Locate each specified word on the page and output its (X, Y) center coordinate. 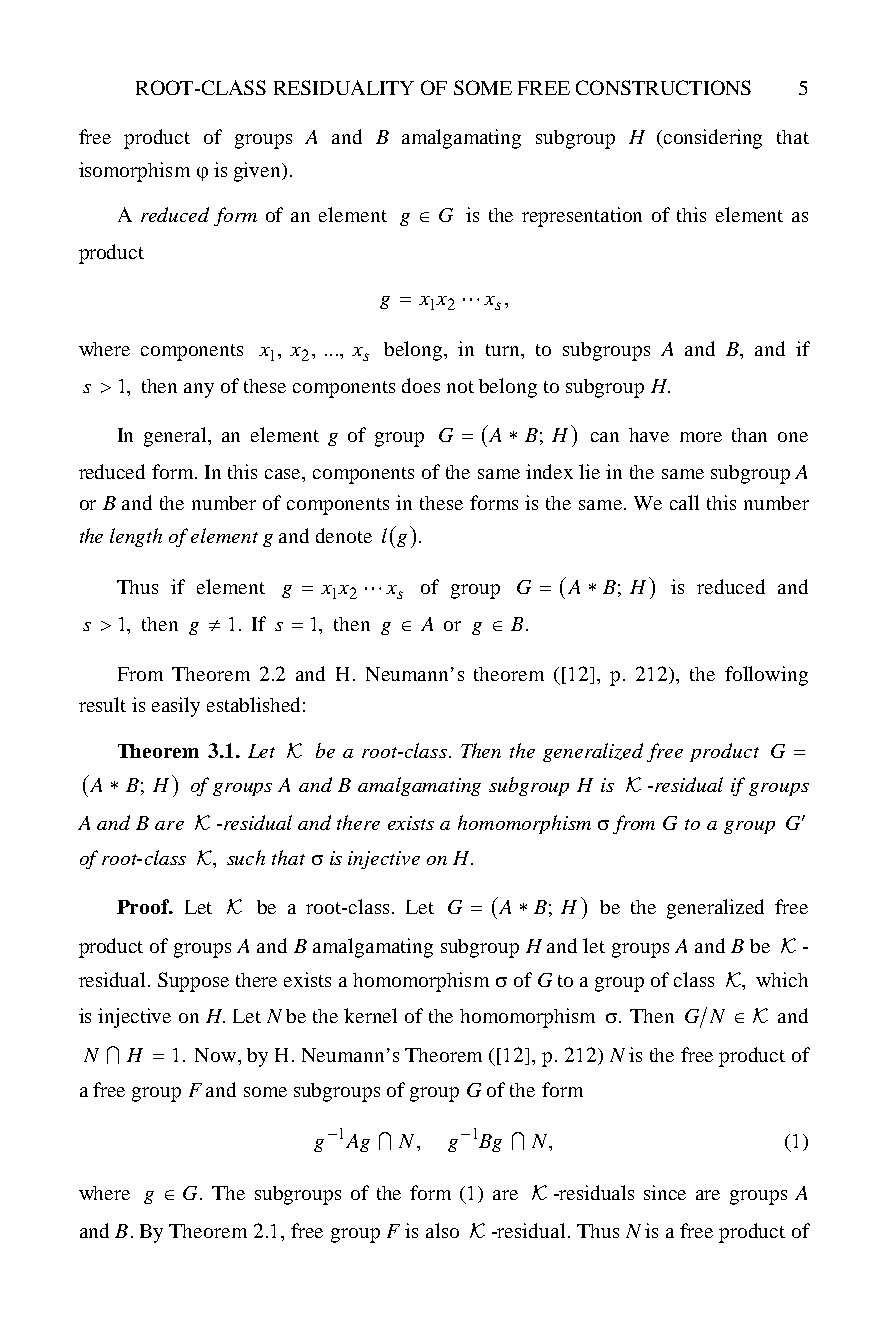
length (136, 537)
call (684, 502)
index (549, 471)
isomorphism (134, 172)
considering (712, 139)
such (246, 857)
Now (217, 1055)
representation (582, 217)
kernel (370, 1015)
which (782, 979)
